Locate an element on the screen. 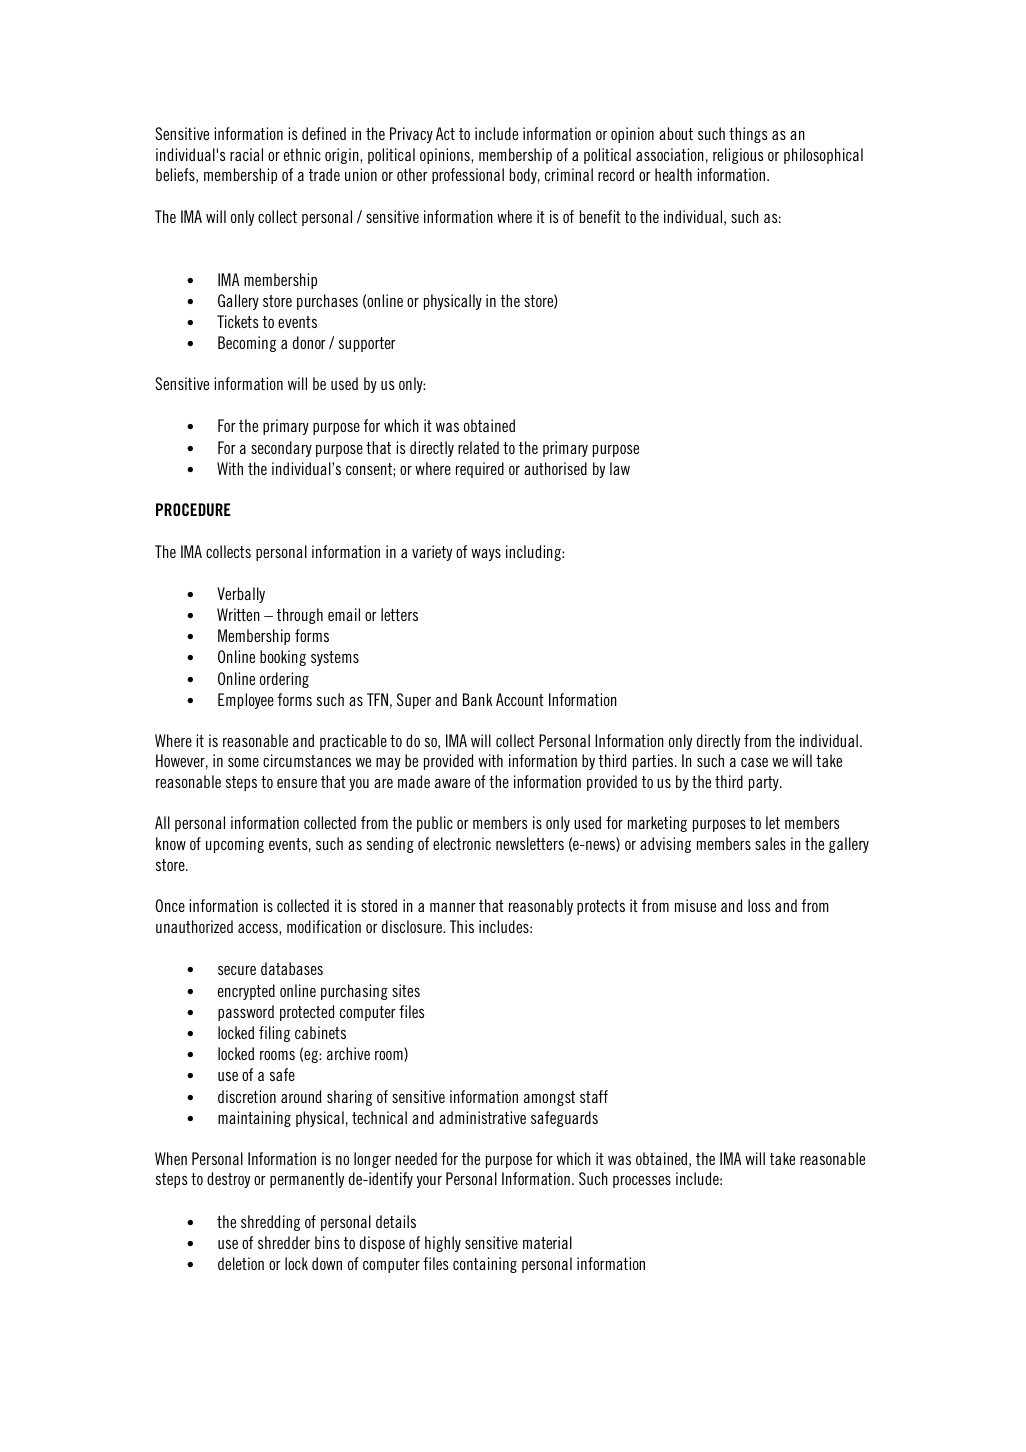  professional is located at coordinates (468, 176).
